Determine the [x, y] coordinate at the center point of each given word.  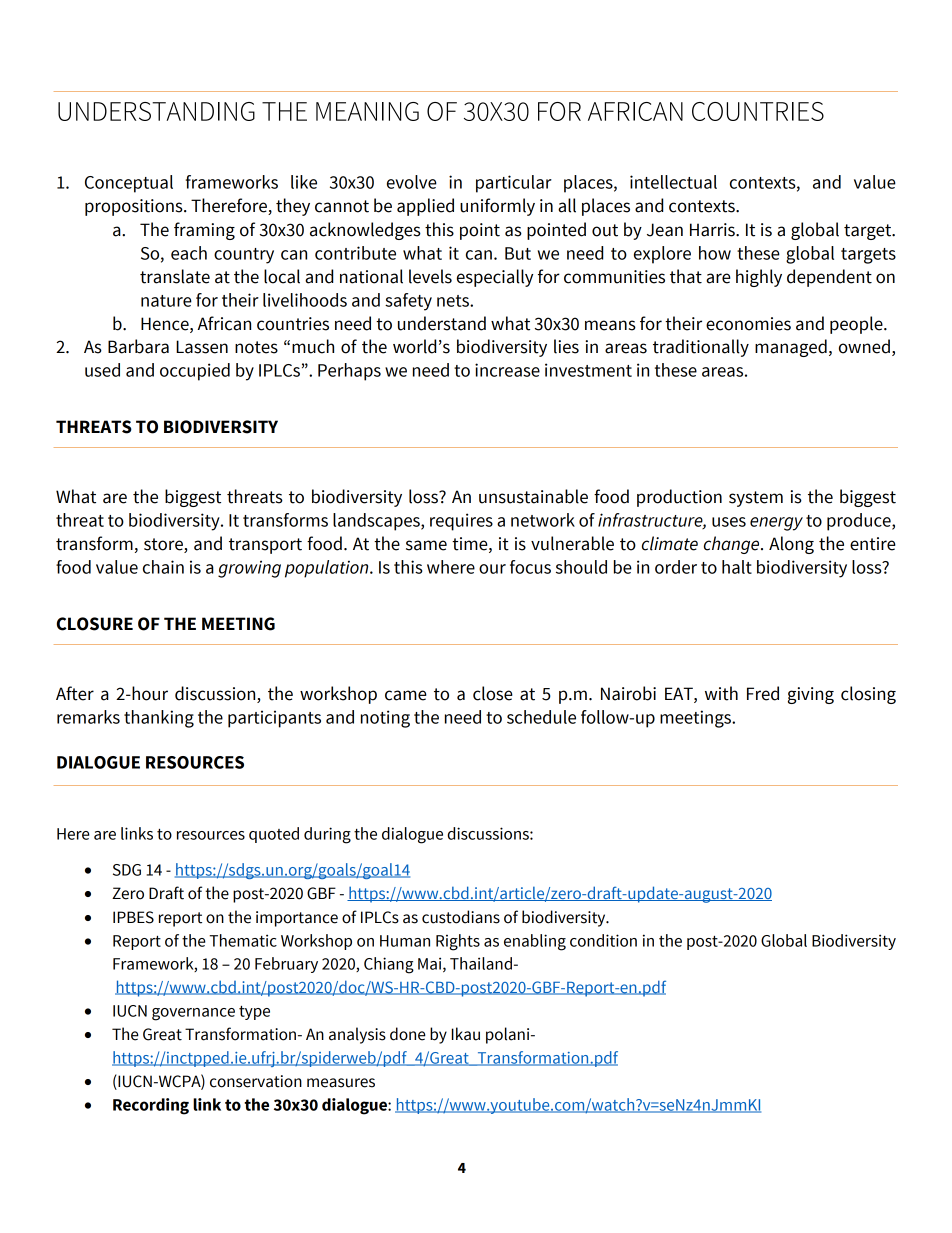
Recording [151, 1106]
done [408, 1034]
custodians [461, 917]
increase [507, 370]
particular [514, 184]
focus [530, 567]
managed [791, 348]
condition [603, 940]
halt [737, 567]
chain [163, 567]
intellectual [673, 182]
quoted [274, 835]
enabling [535, 942]
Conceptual [129, 184]
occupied [195, 372]
